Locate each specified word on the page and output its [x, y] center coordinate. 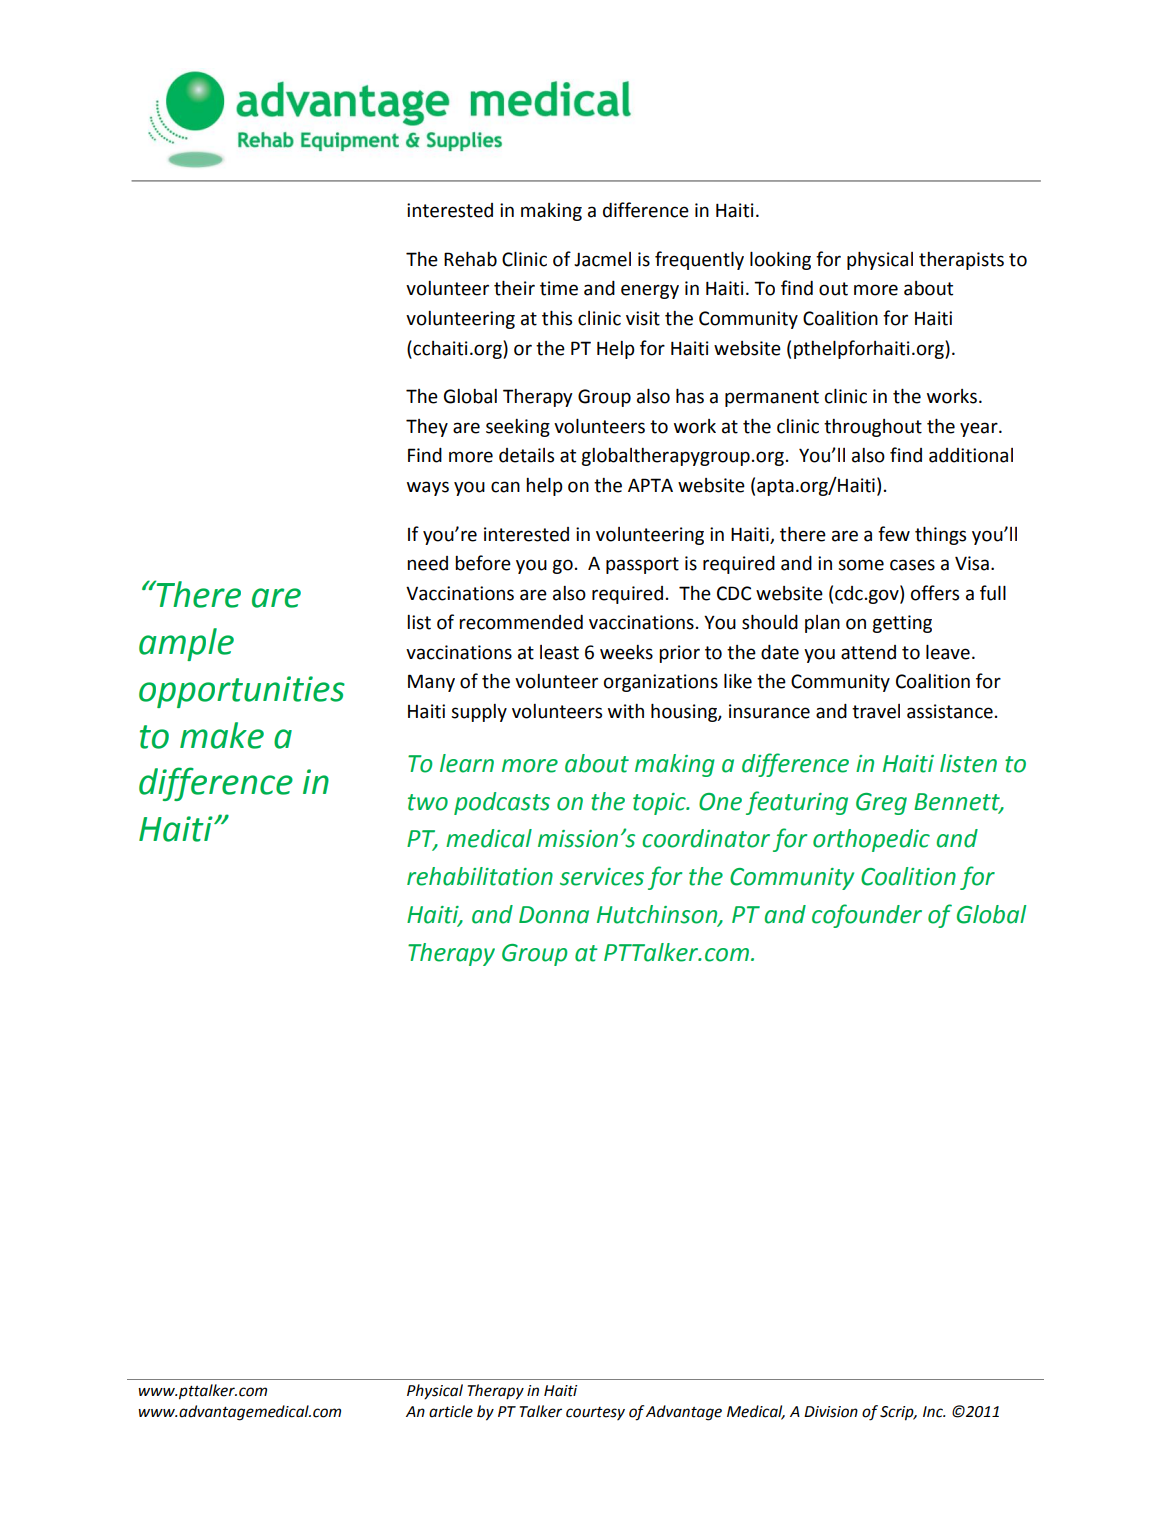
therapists [961, 261]
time [559, 288]
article [451, 1411]
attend [868, 652]
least [559, 652]
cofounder [867, 916]
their [514, 288]
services [602, 877]
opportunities [242, 692]
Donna [554, 915]
